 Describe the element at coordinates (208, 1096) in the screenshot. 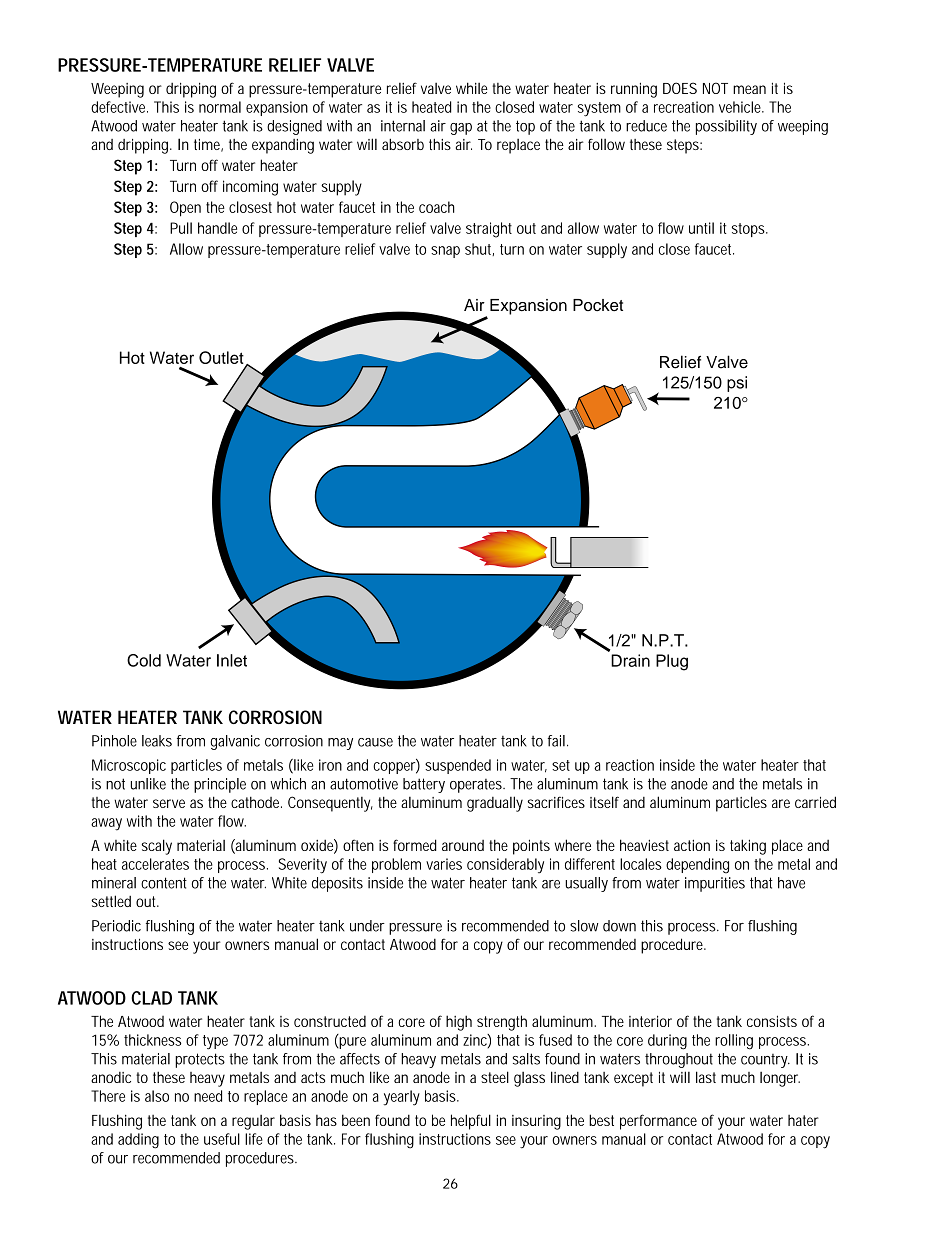

I see `need` at that location.
